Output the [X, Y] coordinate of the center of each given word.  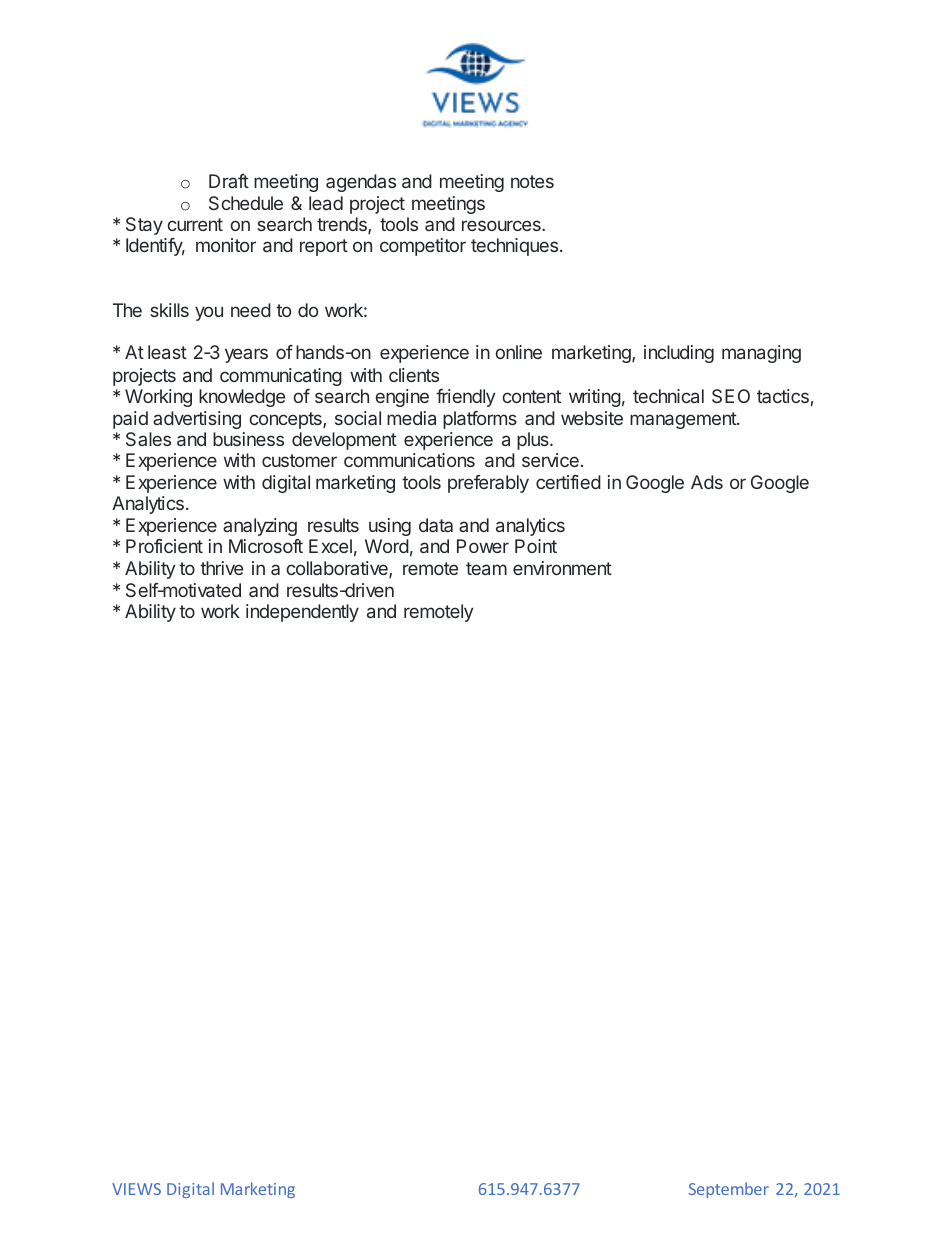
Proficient [164, 546]
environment [562, 568]
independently [302, 613]
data [436, 525]
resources [502, 225]
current [195, 224]
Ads [707, 482]
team [486, 568]
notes [532, 181]
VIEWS [136, 1189]
